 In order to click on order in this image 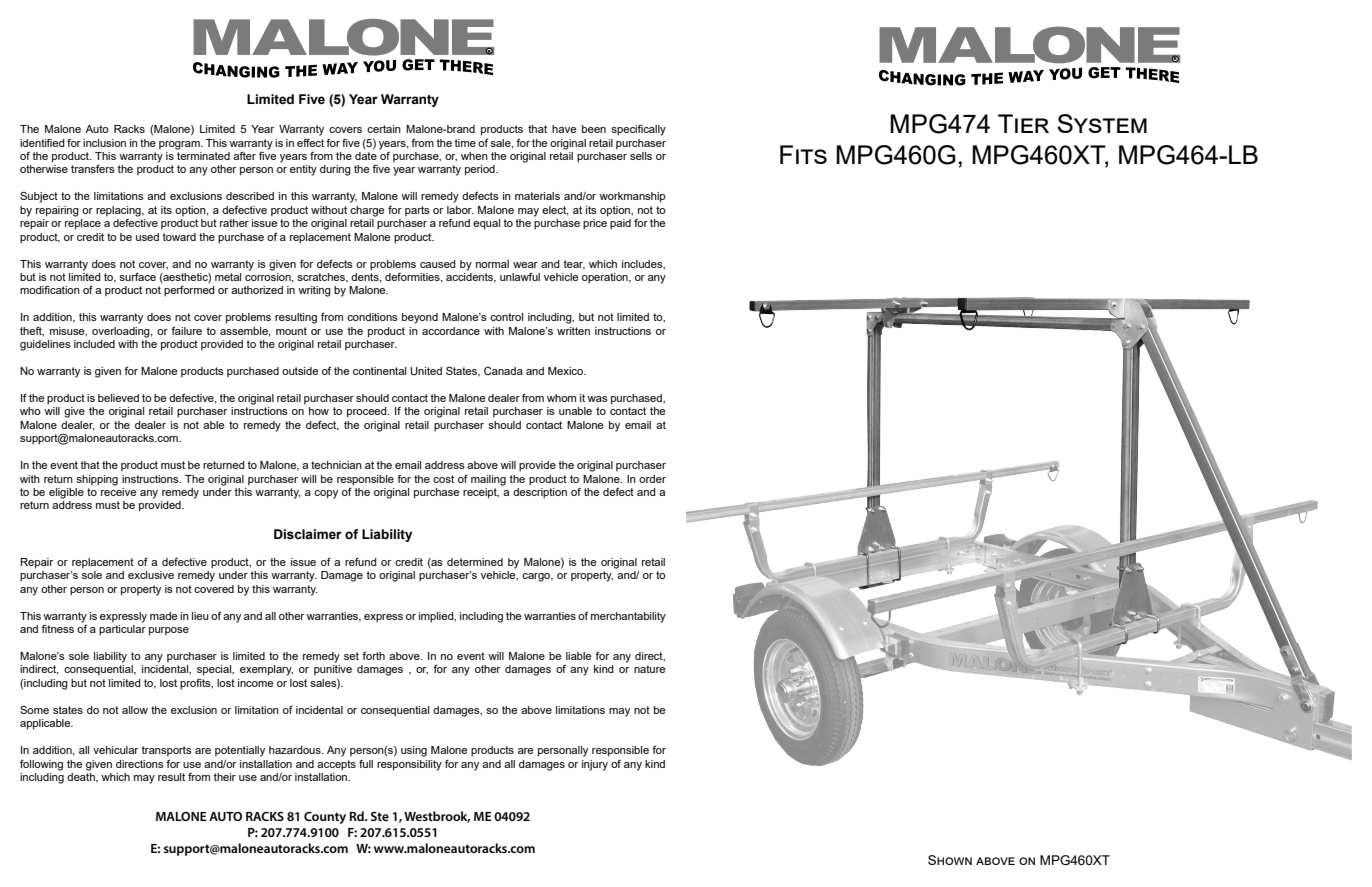, I will do `click(652, 479)`.
